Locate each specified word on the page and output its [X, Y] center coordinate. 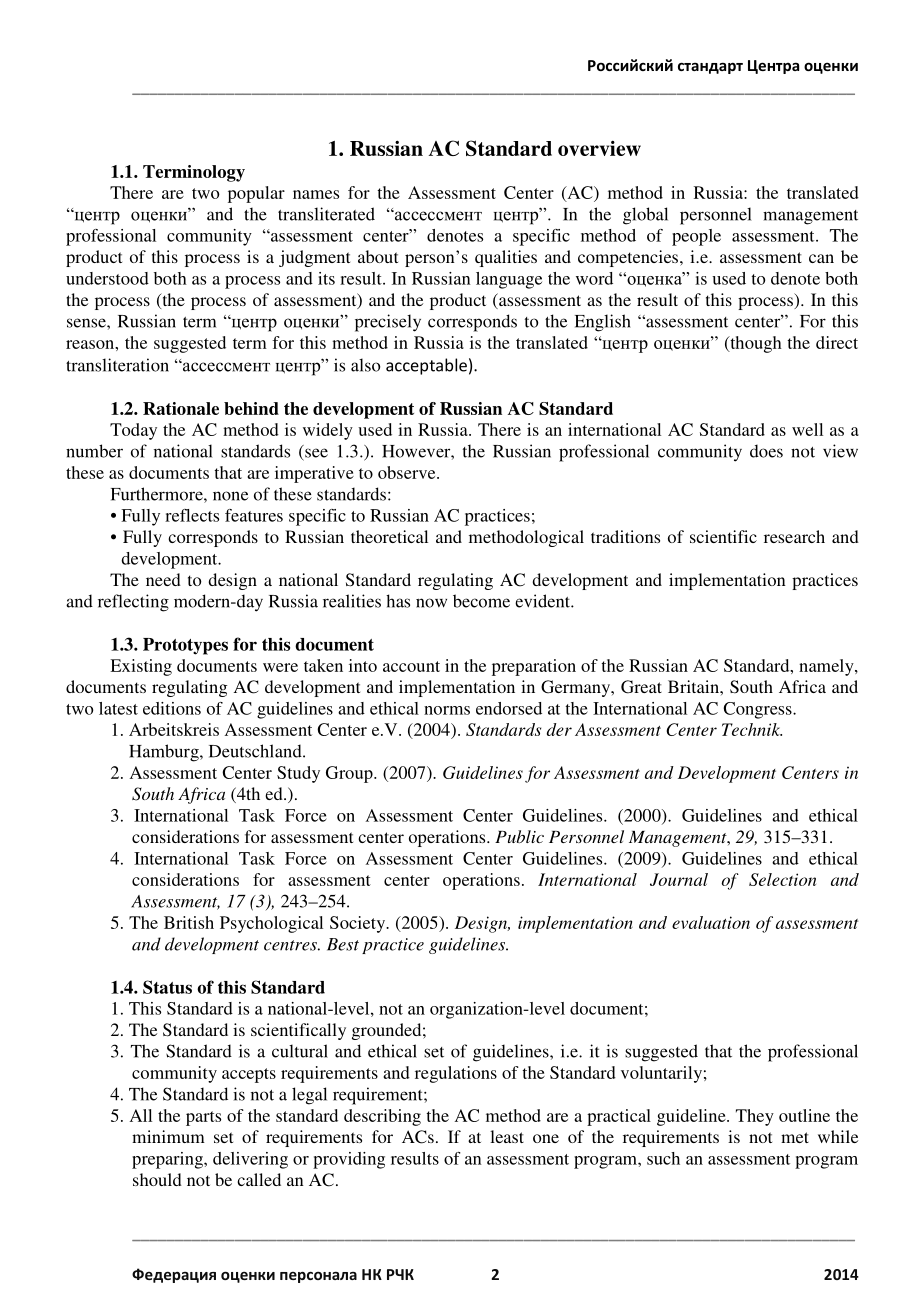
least [507, 1136]
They [755, 1117]
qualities [506, 258]
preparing [168, 1160]
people [696, 237]
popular [256, 194]
